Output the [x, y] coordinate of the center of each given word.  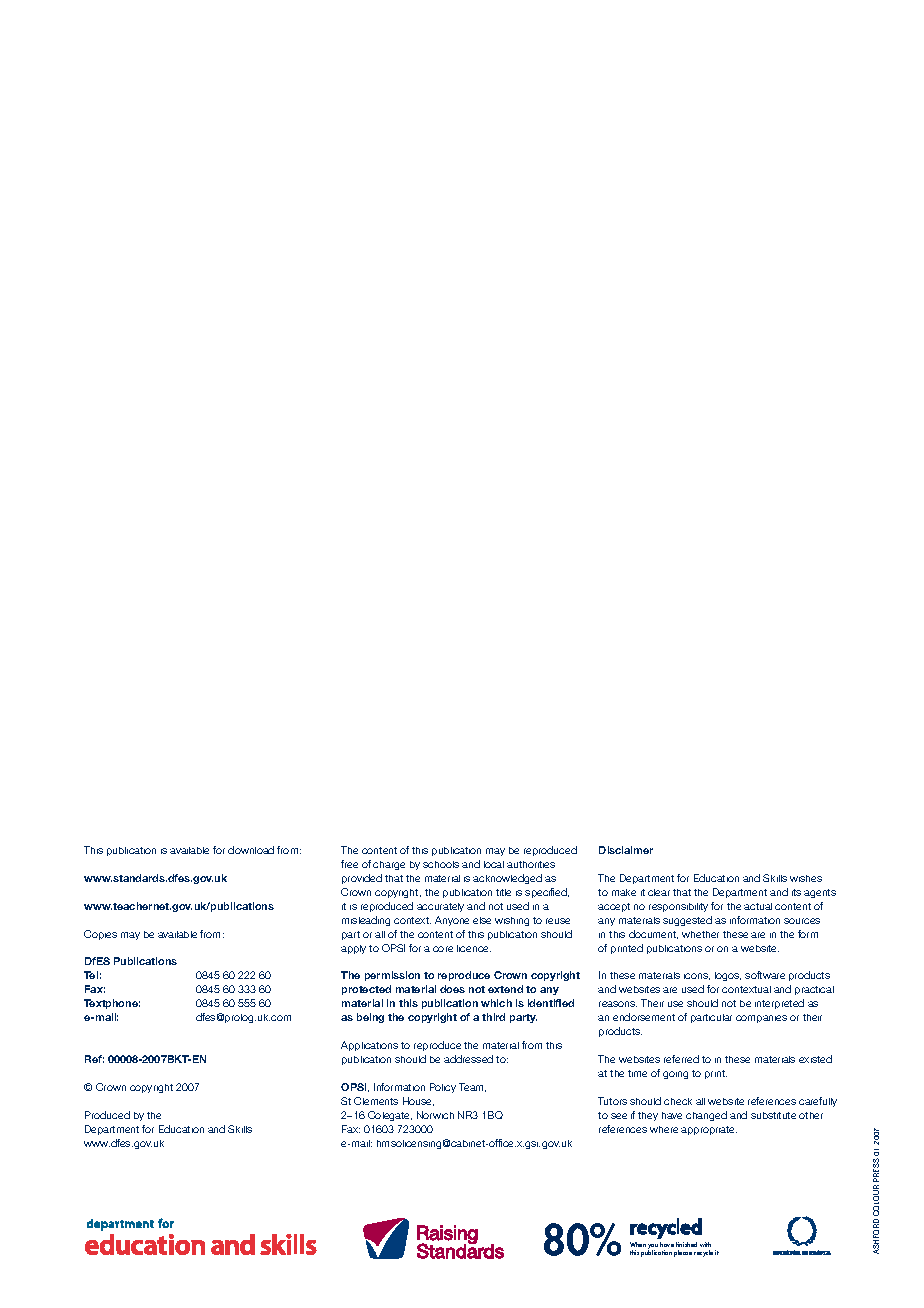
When [638, 1244]
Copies [100, 935]
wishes [806, 878]
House [418, 1101]
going [675, 1075]
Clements [376, 1101]
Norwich [435, 1115]
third [493, 1017]
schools [441, 864]
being [370, 1018]
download [251, 850]
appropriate [709, 1130]
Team [472, 1087]
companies [761, 1019]
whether [700, 934]
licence [474, 948]
